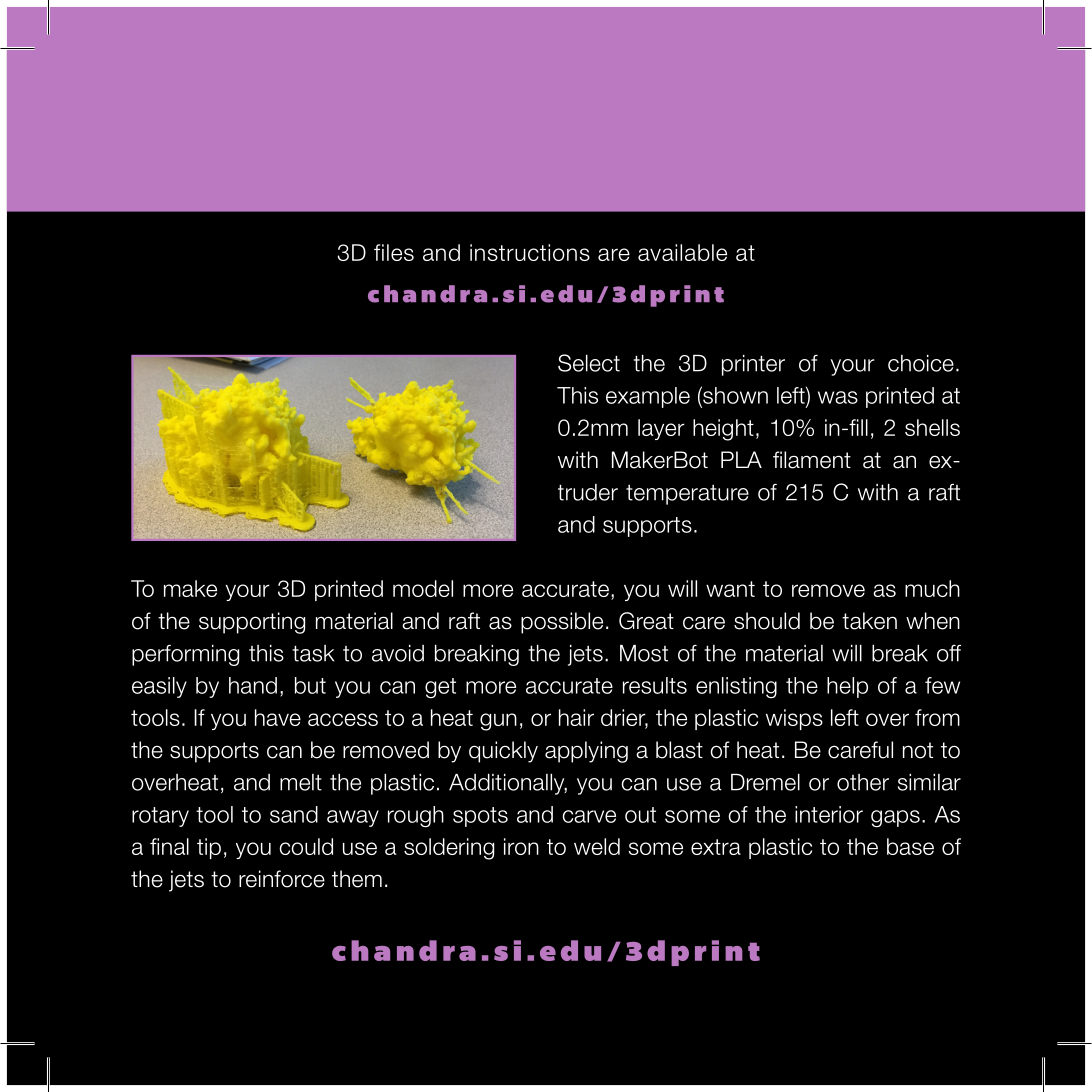 Image resolution: width=1092 pixels, height=1092 pixels. I want to click on tip, so click(209, 848).
